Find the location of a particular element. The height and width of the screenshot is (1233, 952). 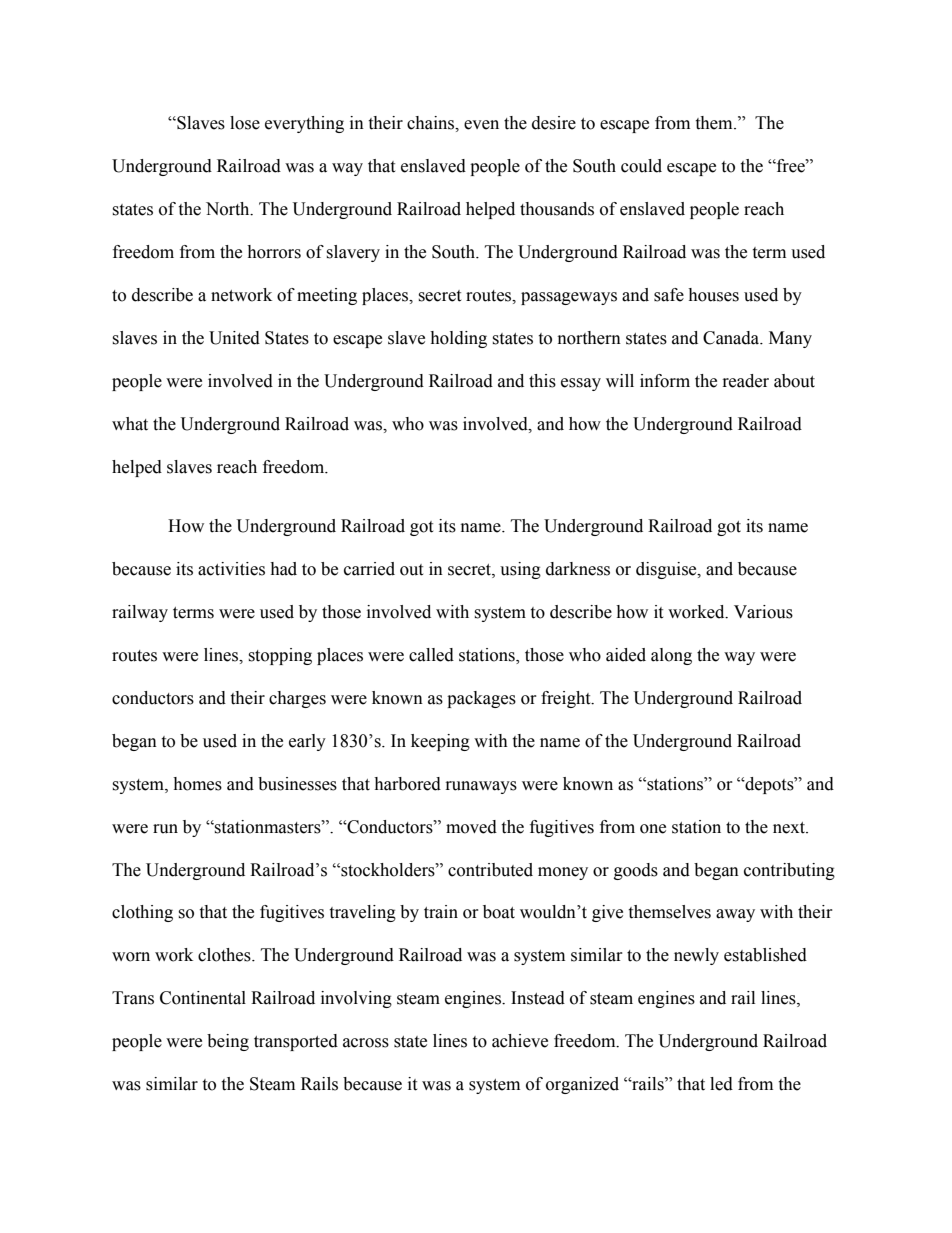

could is located at coordinates (641, 166).
